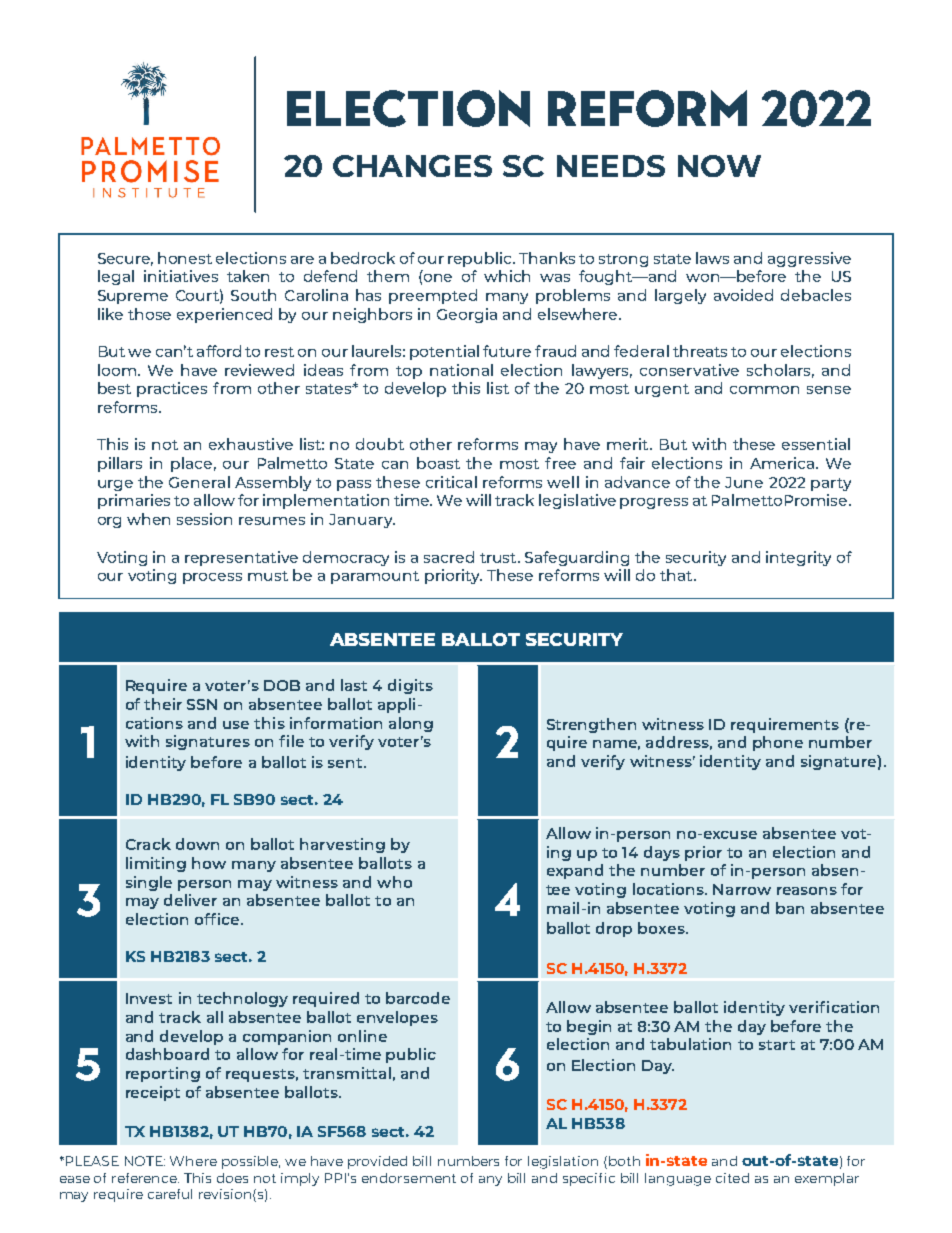 The image size is (952, 1233). What do you see at coordinates (778, 743) in the page?
I see `phone` at bounding box center [778, 743].
